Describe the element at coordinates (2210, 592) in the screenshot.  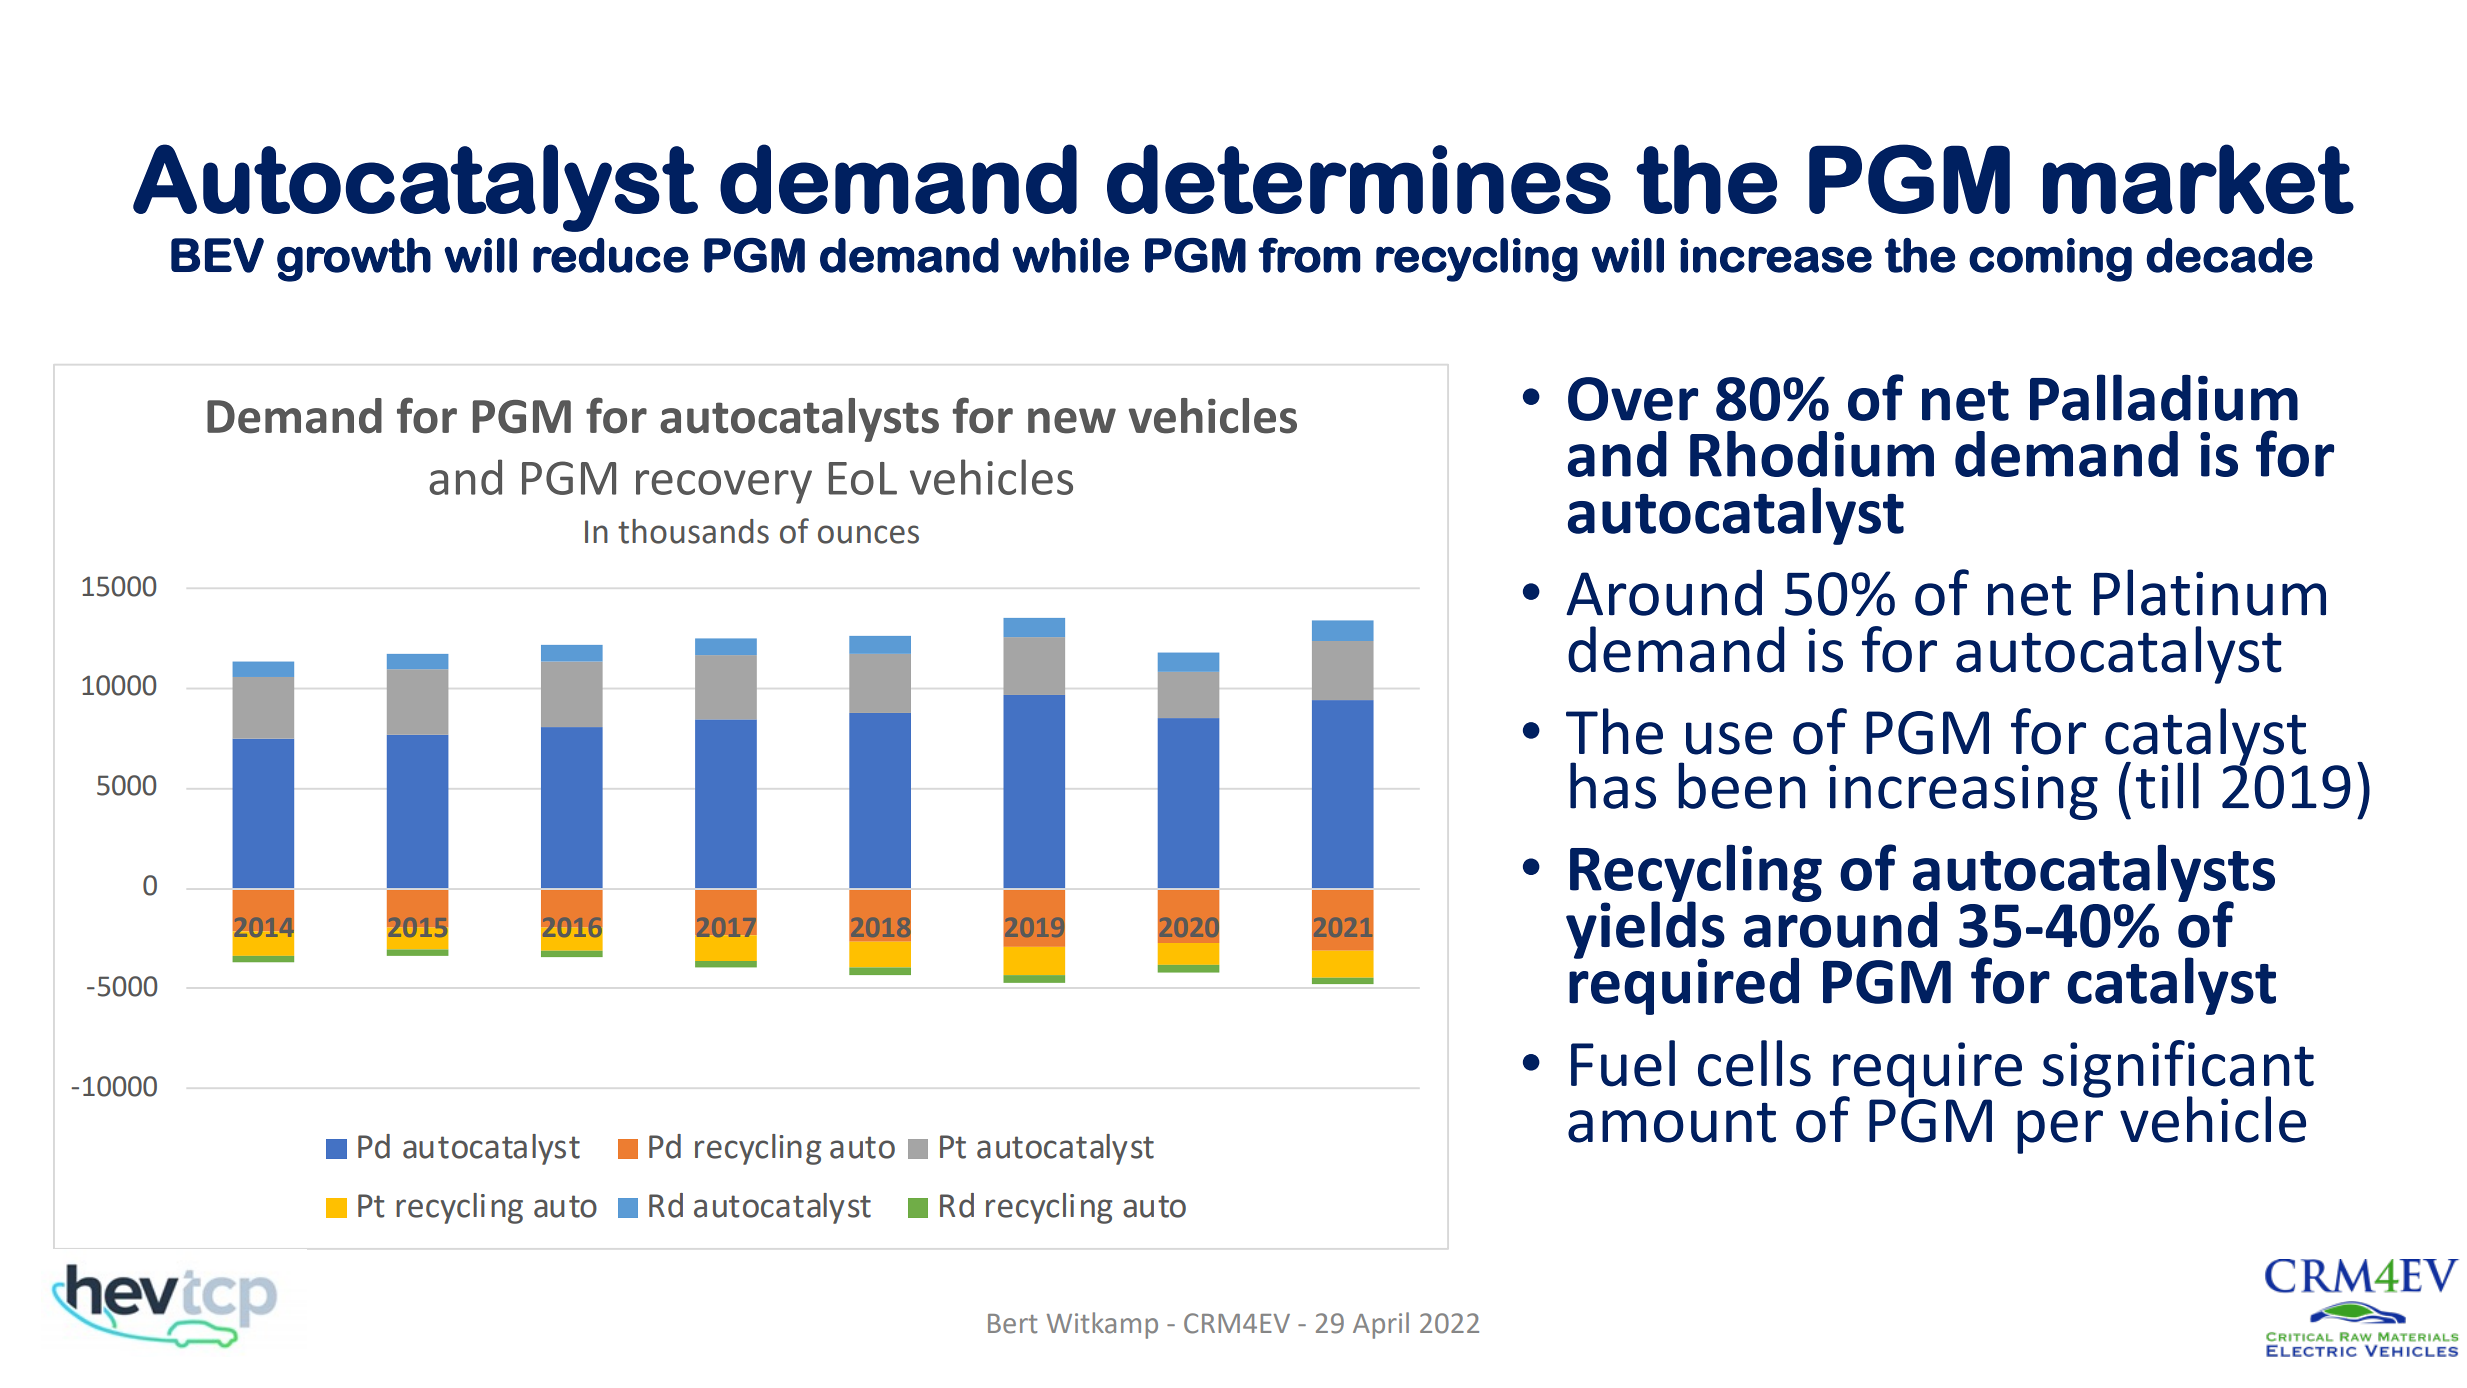
I see `Platinum` at that location.
